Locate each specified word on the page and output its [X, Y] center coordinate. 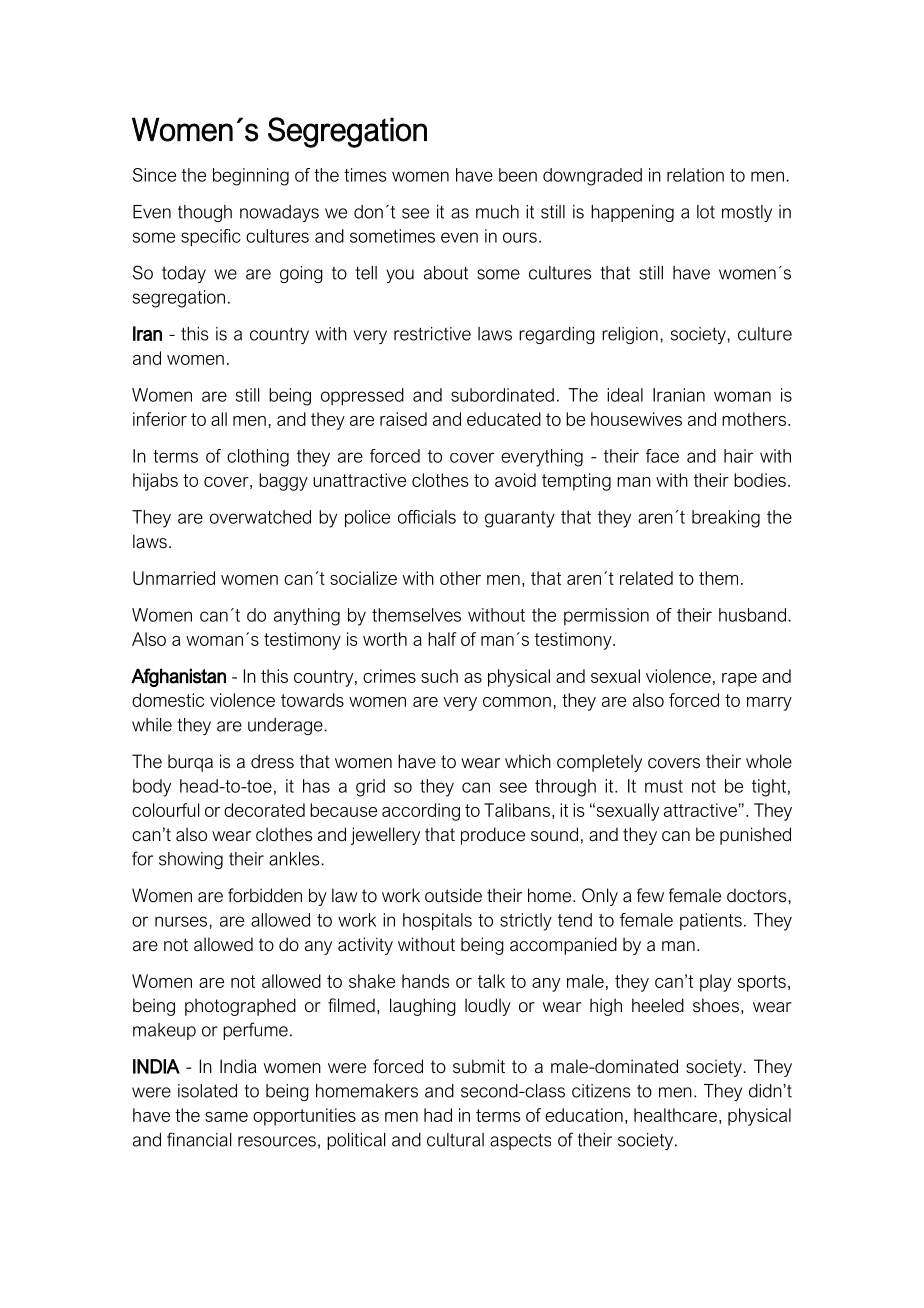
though [205, 213]
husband [752, 615]
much [497, 212]
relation [695, 175]
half [442, 639]
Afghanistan [178, 677]
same [226, 1117]
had [438, 1115]
